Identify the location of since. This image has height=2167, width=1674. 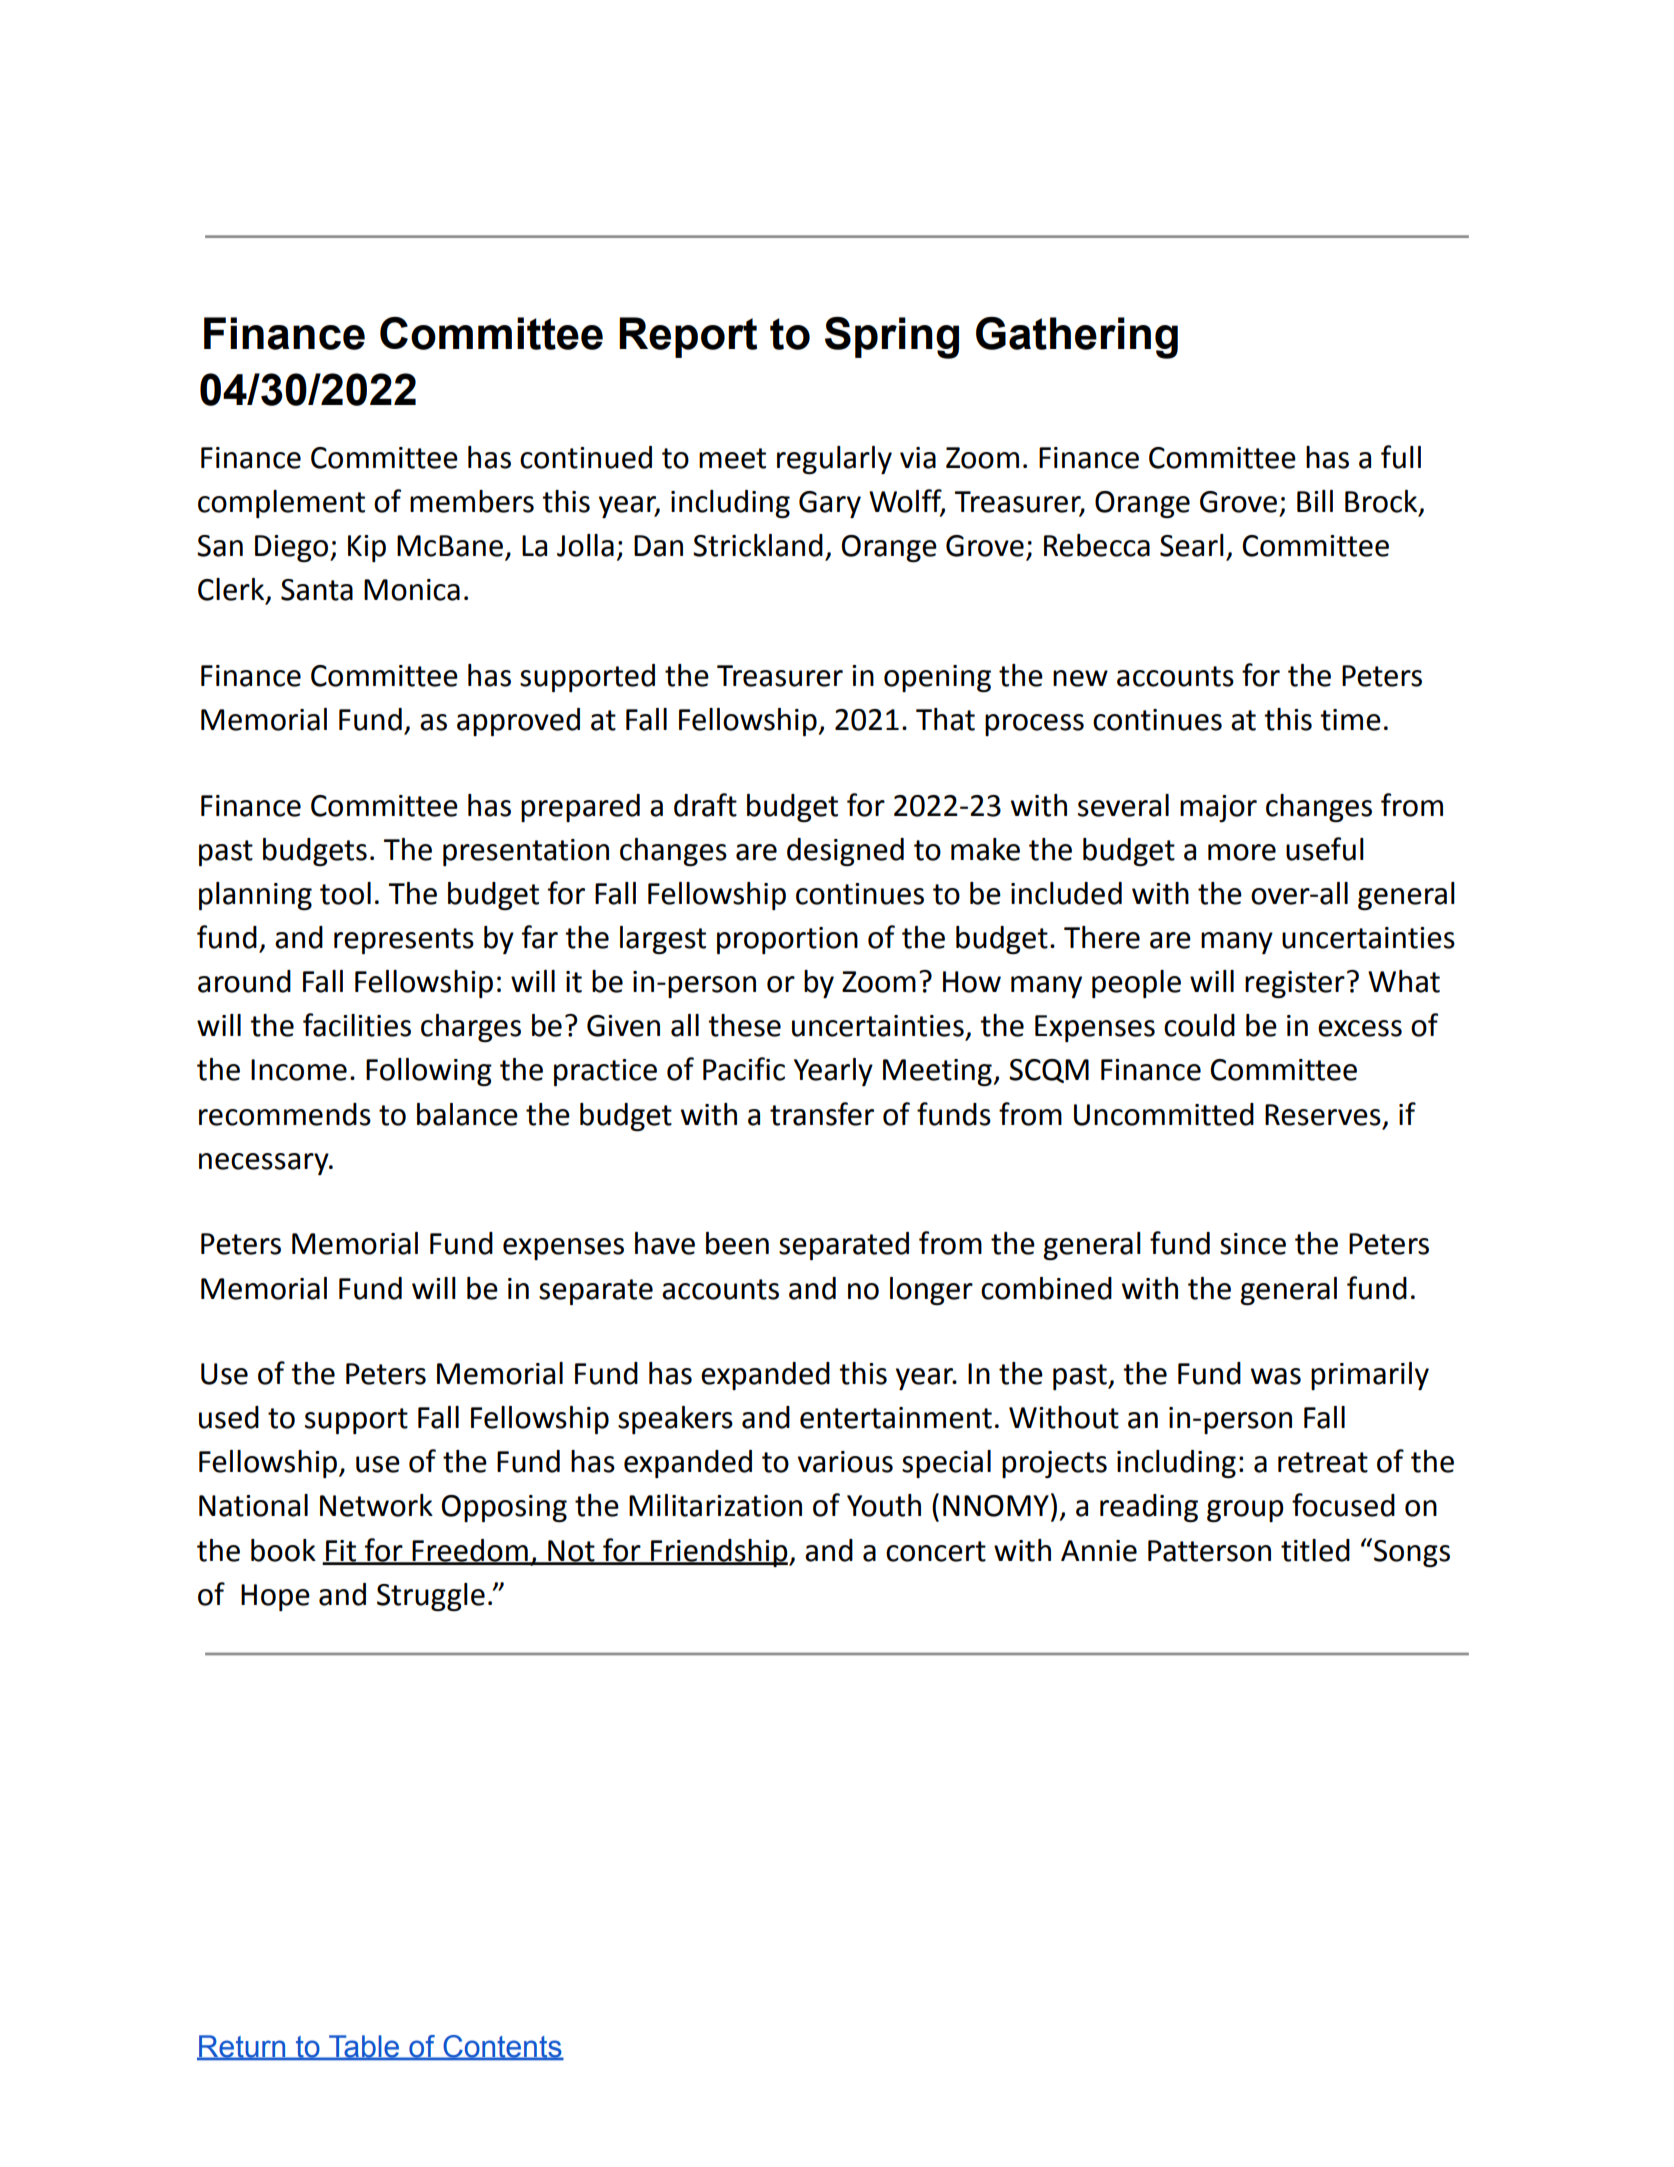
(1253, 1244).
